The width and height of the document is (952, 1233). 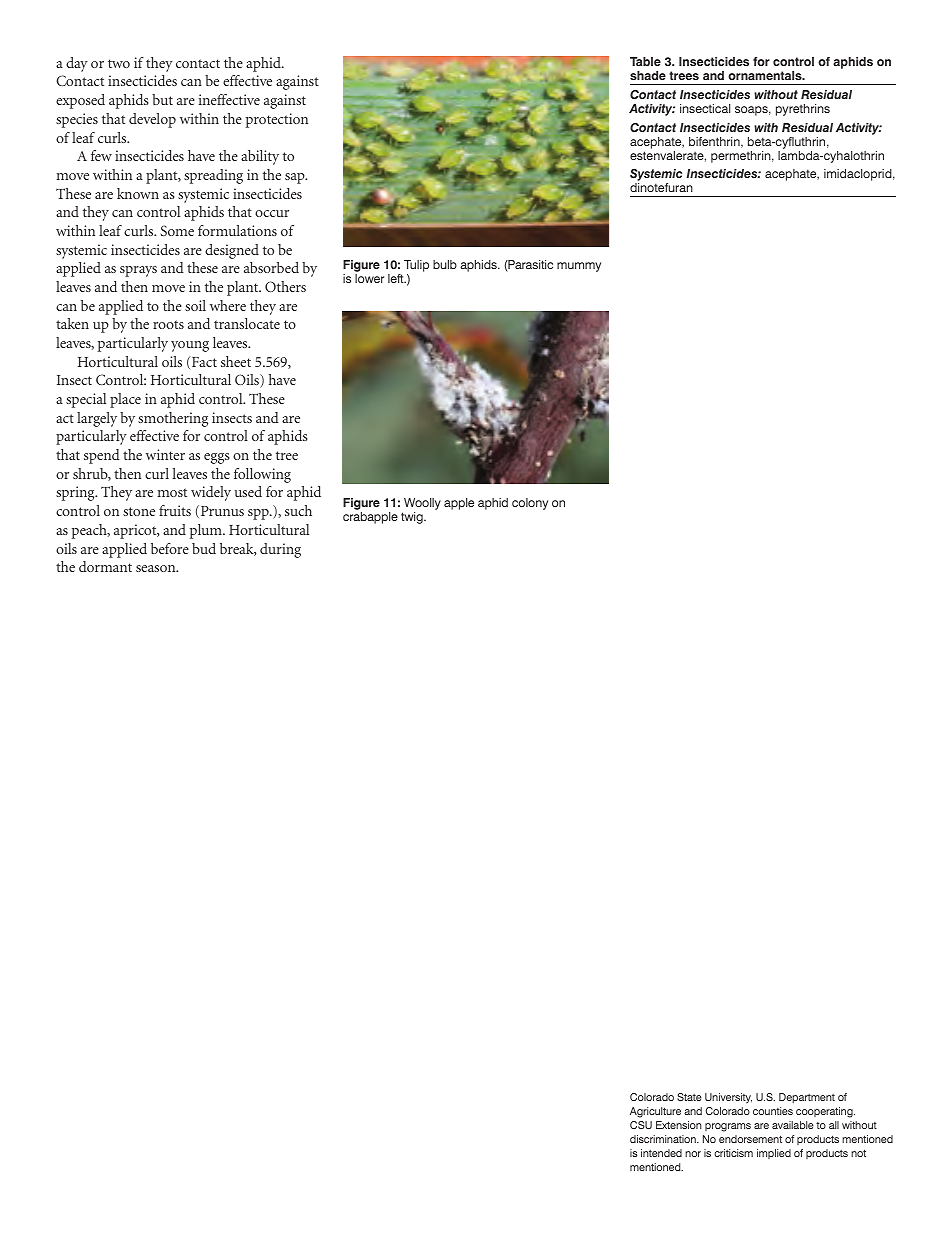 I want to click on colony, so click(x=530, y=504).
